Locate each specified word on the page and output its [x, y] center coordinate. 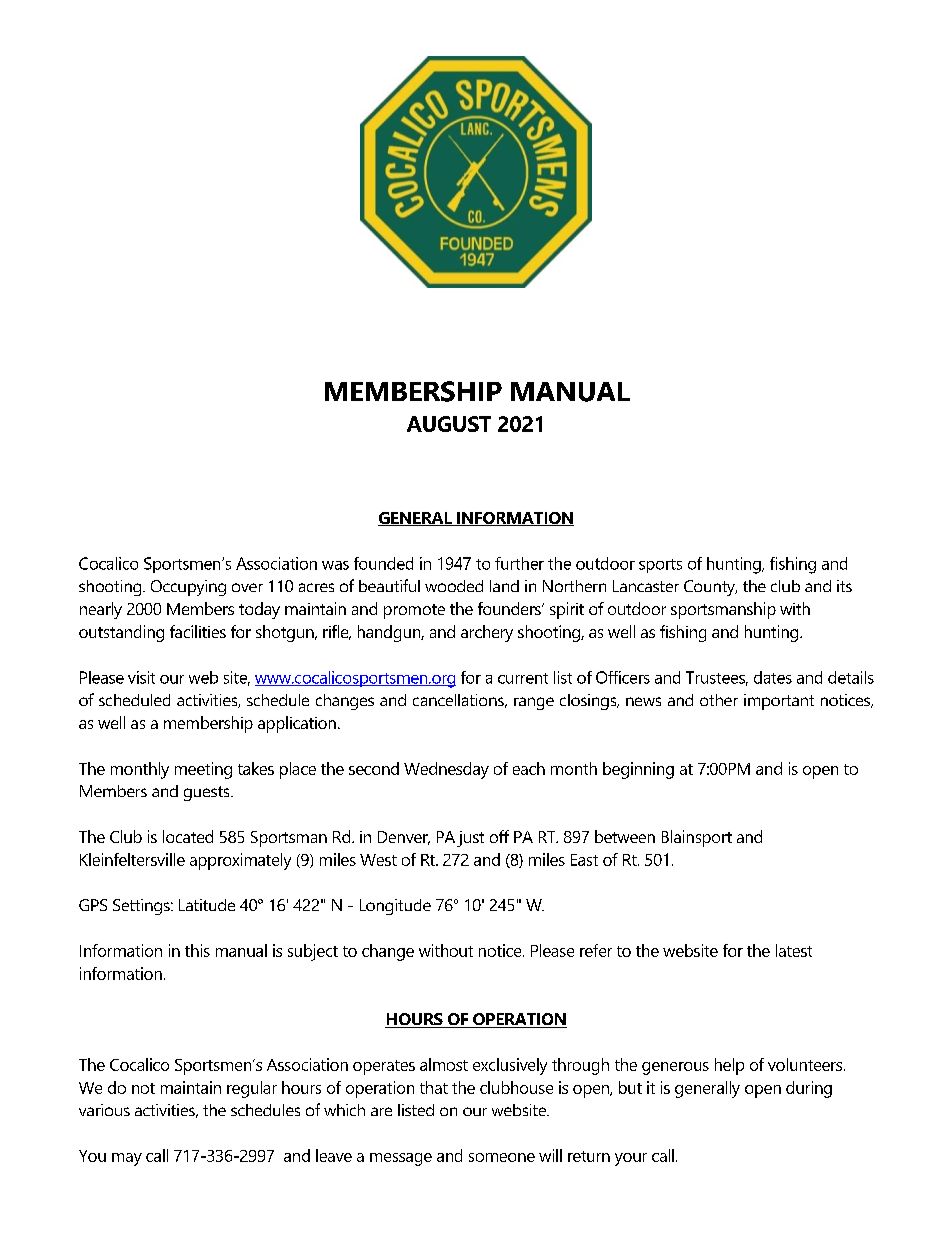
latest [794, 950]
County [710, 588]
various [104, 1110]
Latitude [207, 905]
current [523, 678]
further [519, 563]
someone [502, 1157]
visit [141, 677]
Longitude [395, 907]
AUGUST [449, 424]
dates [773, 677]
